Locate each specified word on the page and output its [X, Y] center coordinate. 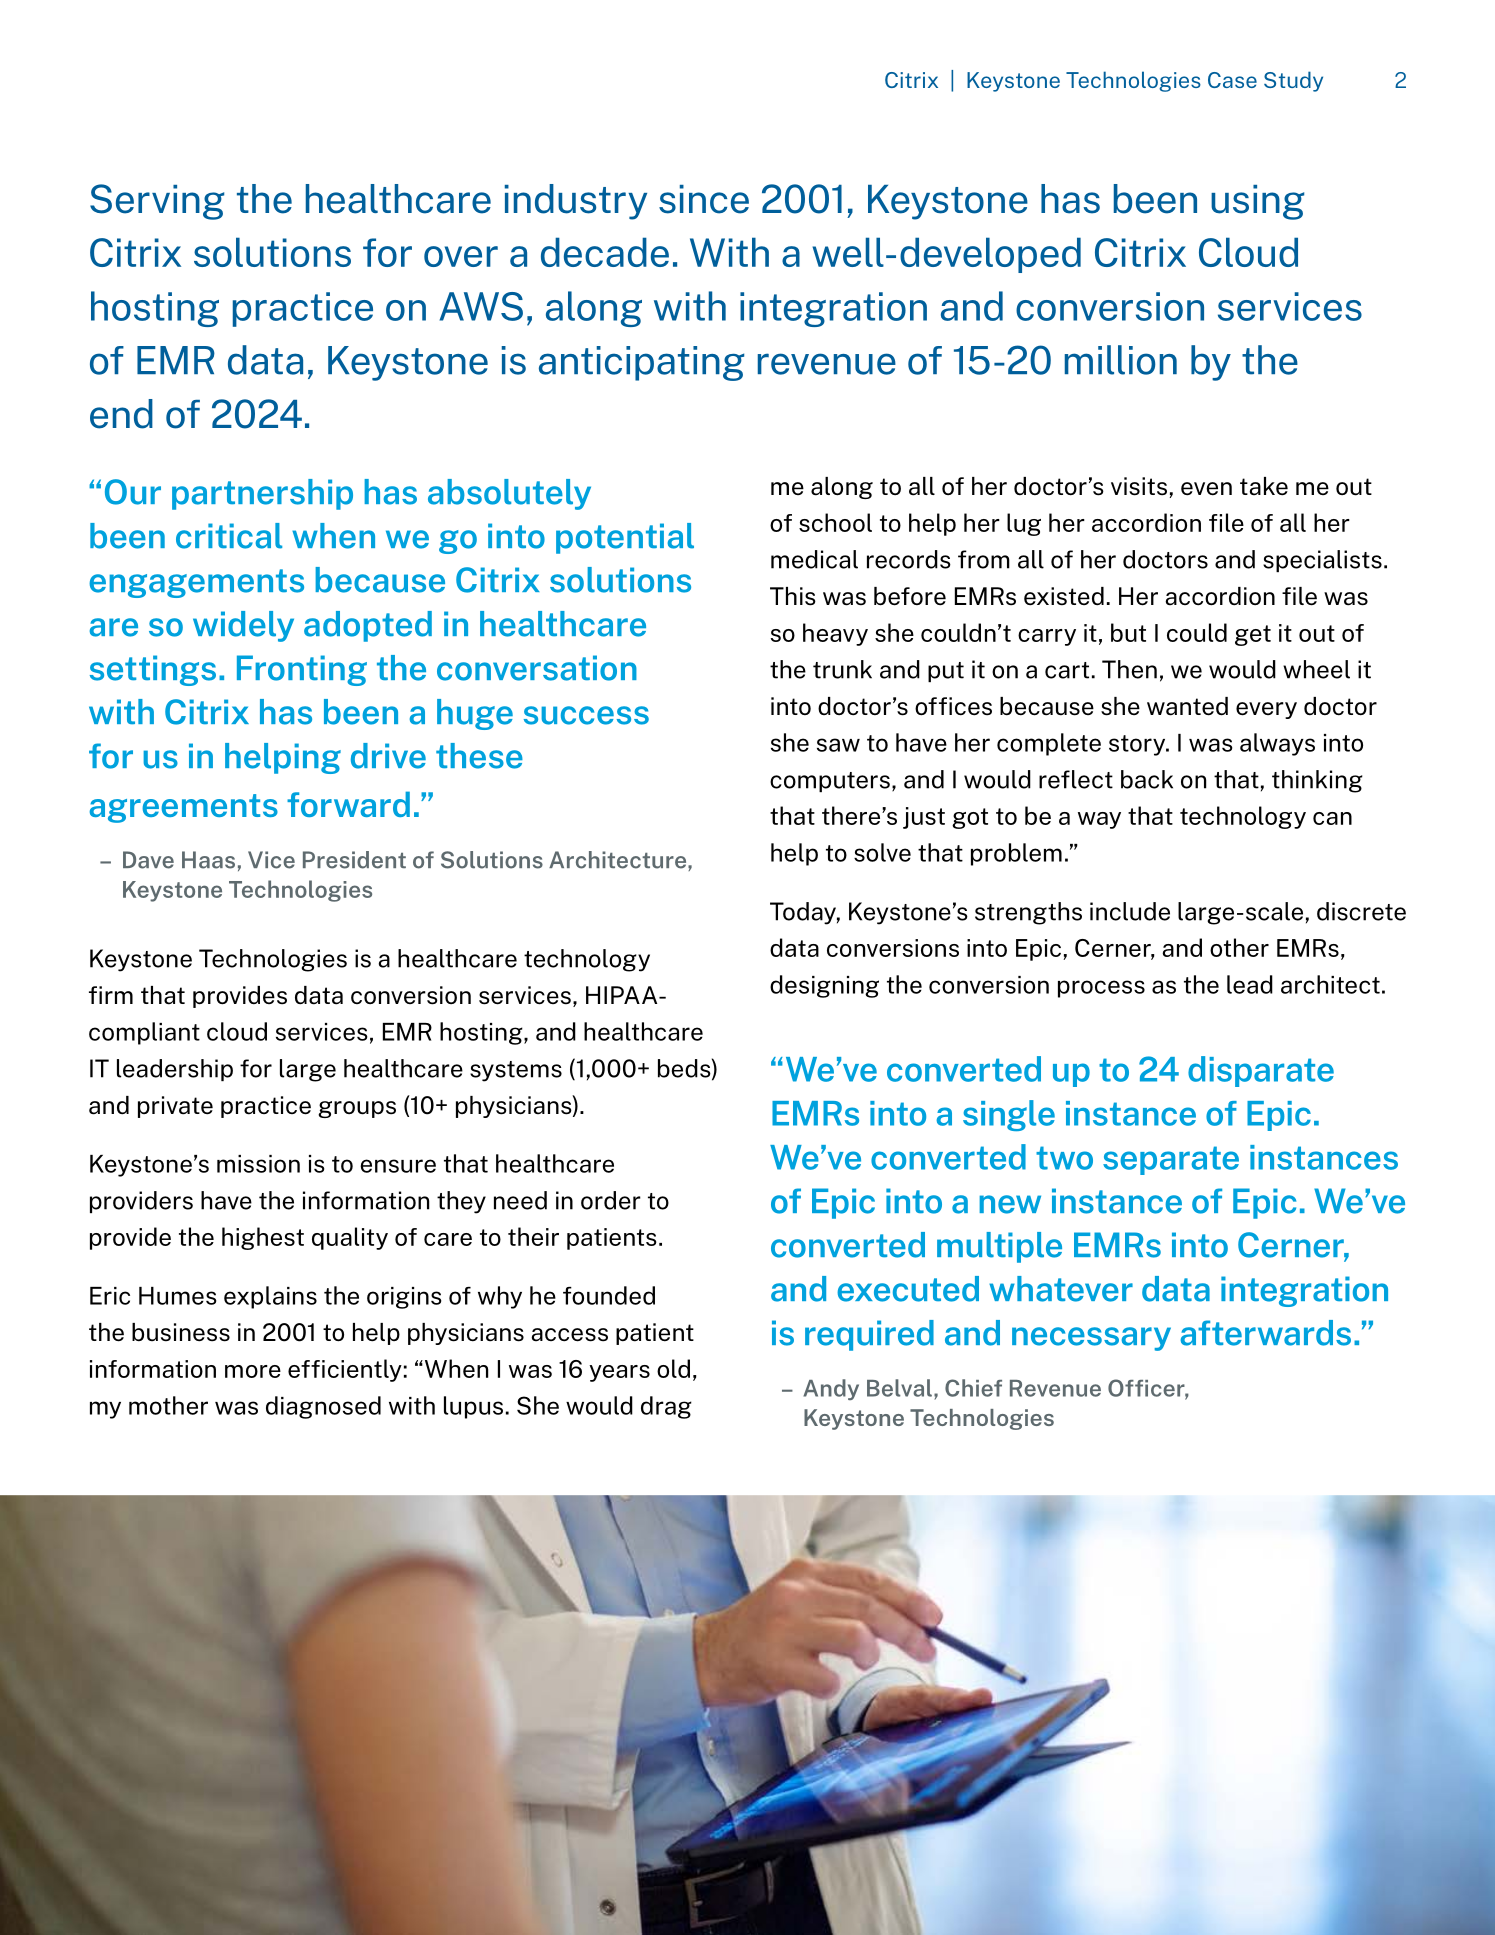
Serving [157, 202]
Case [1232, 80]
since [704, 199]
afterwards [1266, 1333]
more [253, 1371]
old [673, 1368]
